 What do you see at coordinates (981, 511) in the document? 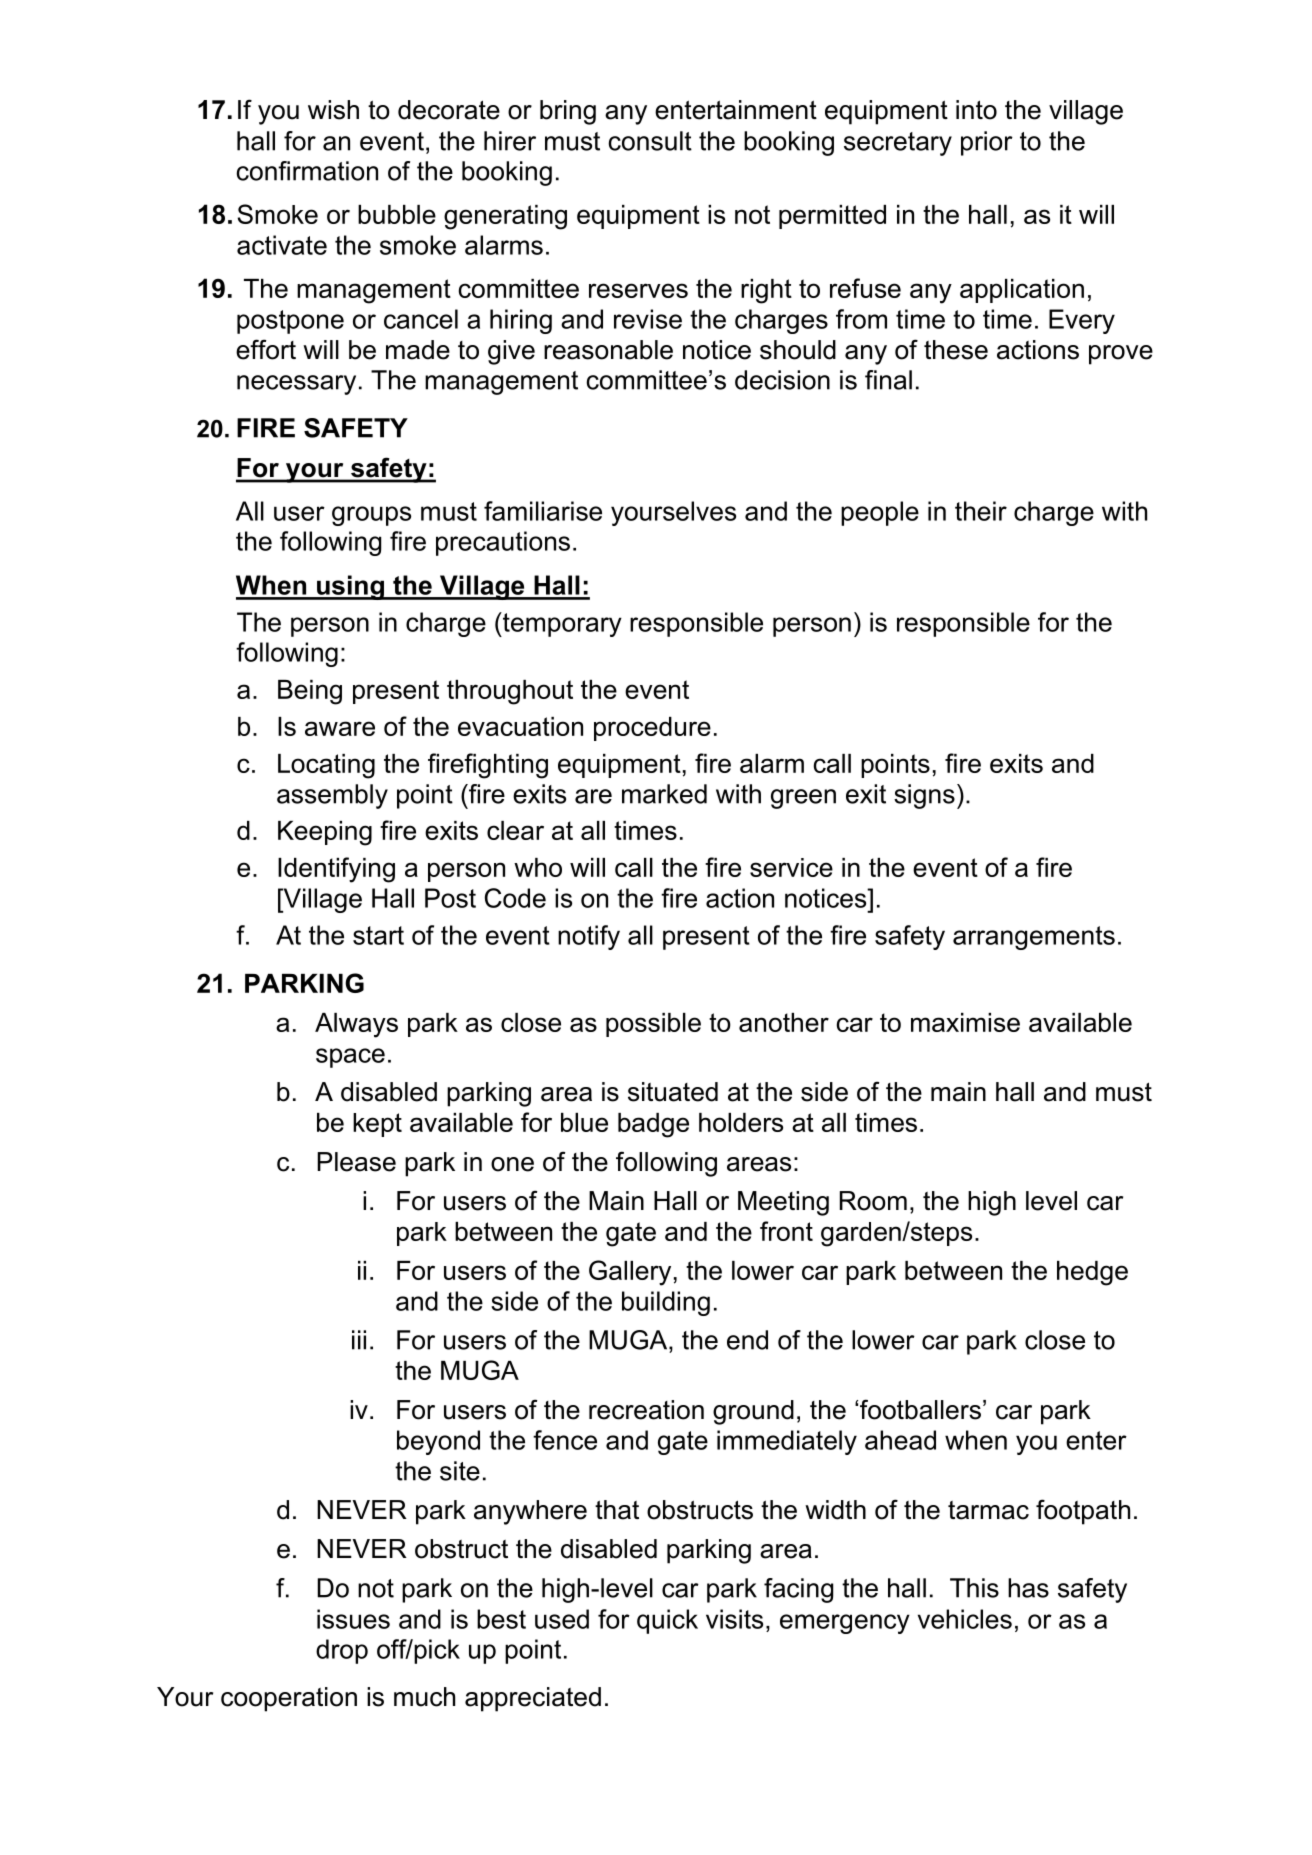
I see `their` at bounding box center [981, 511].
